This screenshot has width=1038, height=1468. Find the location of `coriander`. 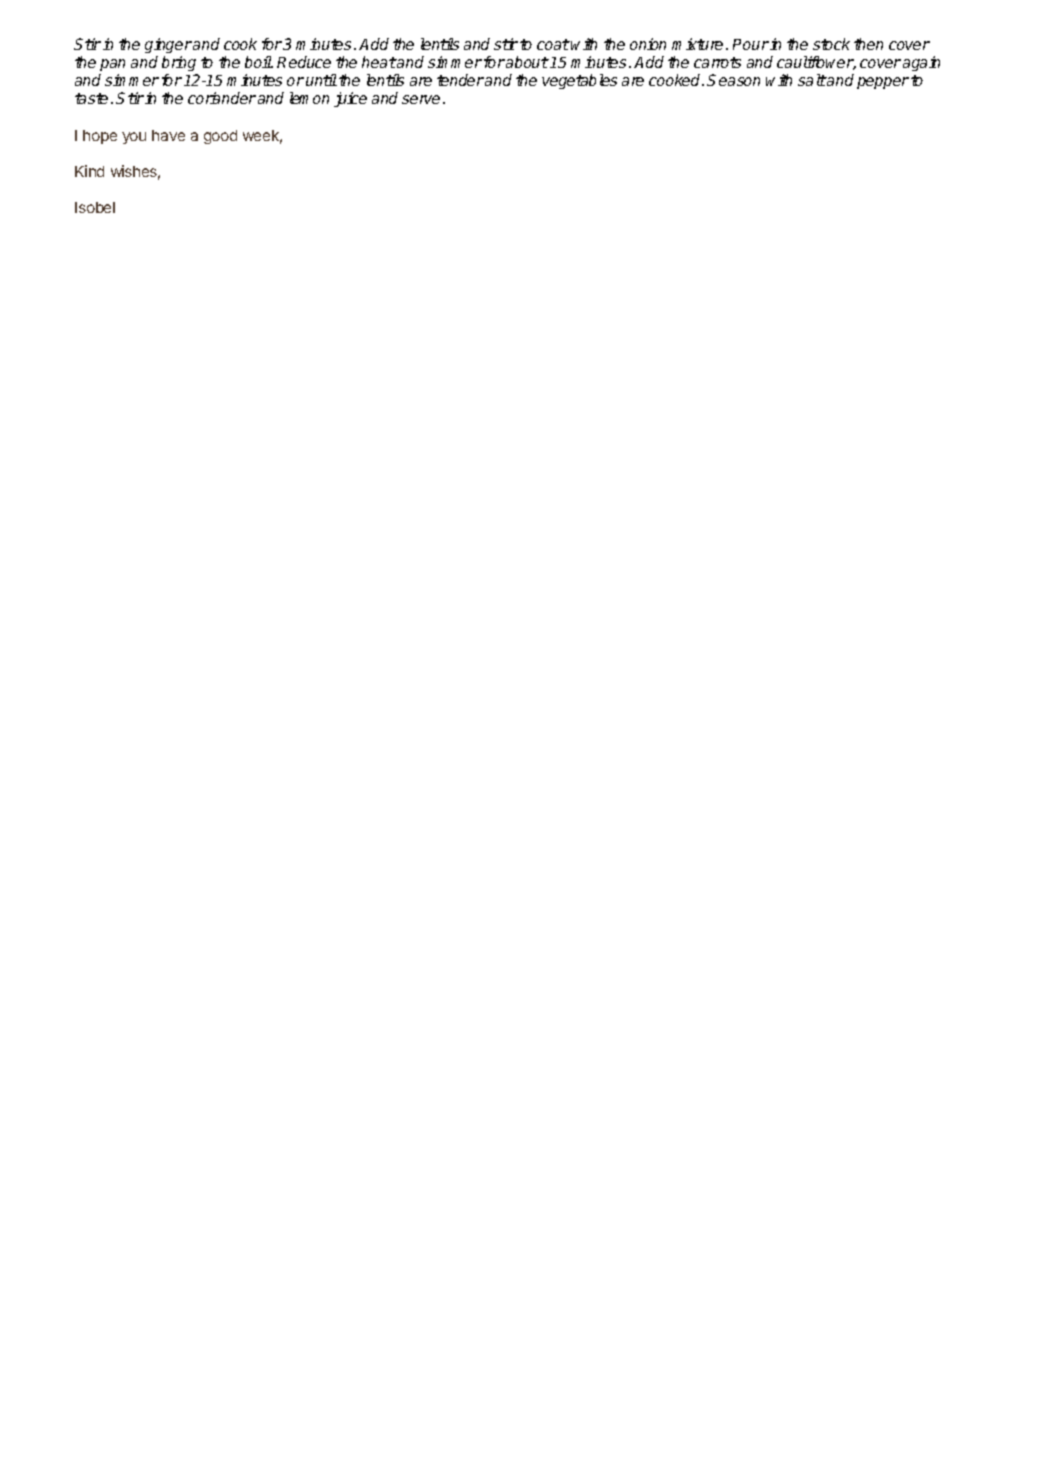

coriander is located at coordinates (222, 98).
